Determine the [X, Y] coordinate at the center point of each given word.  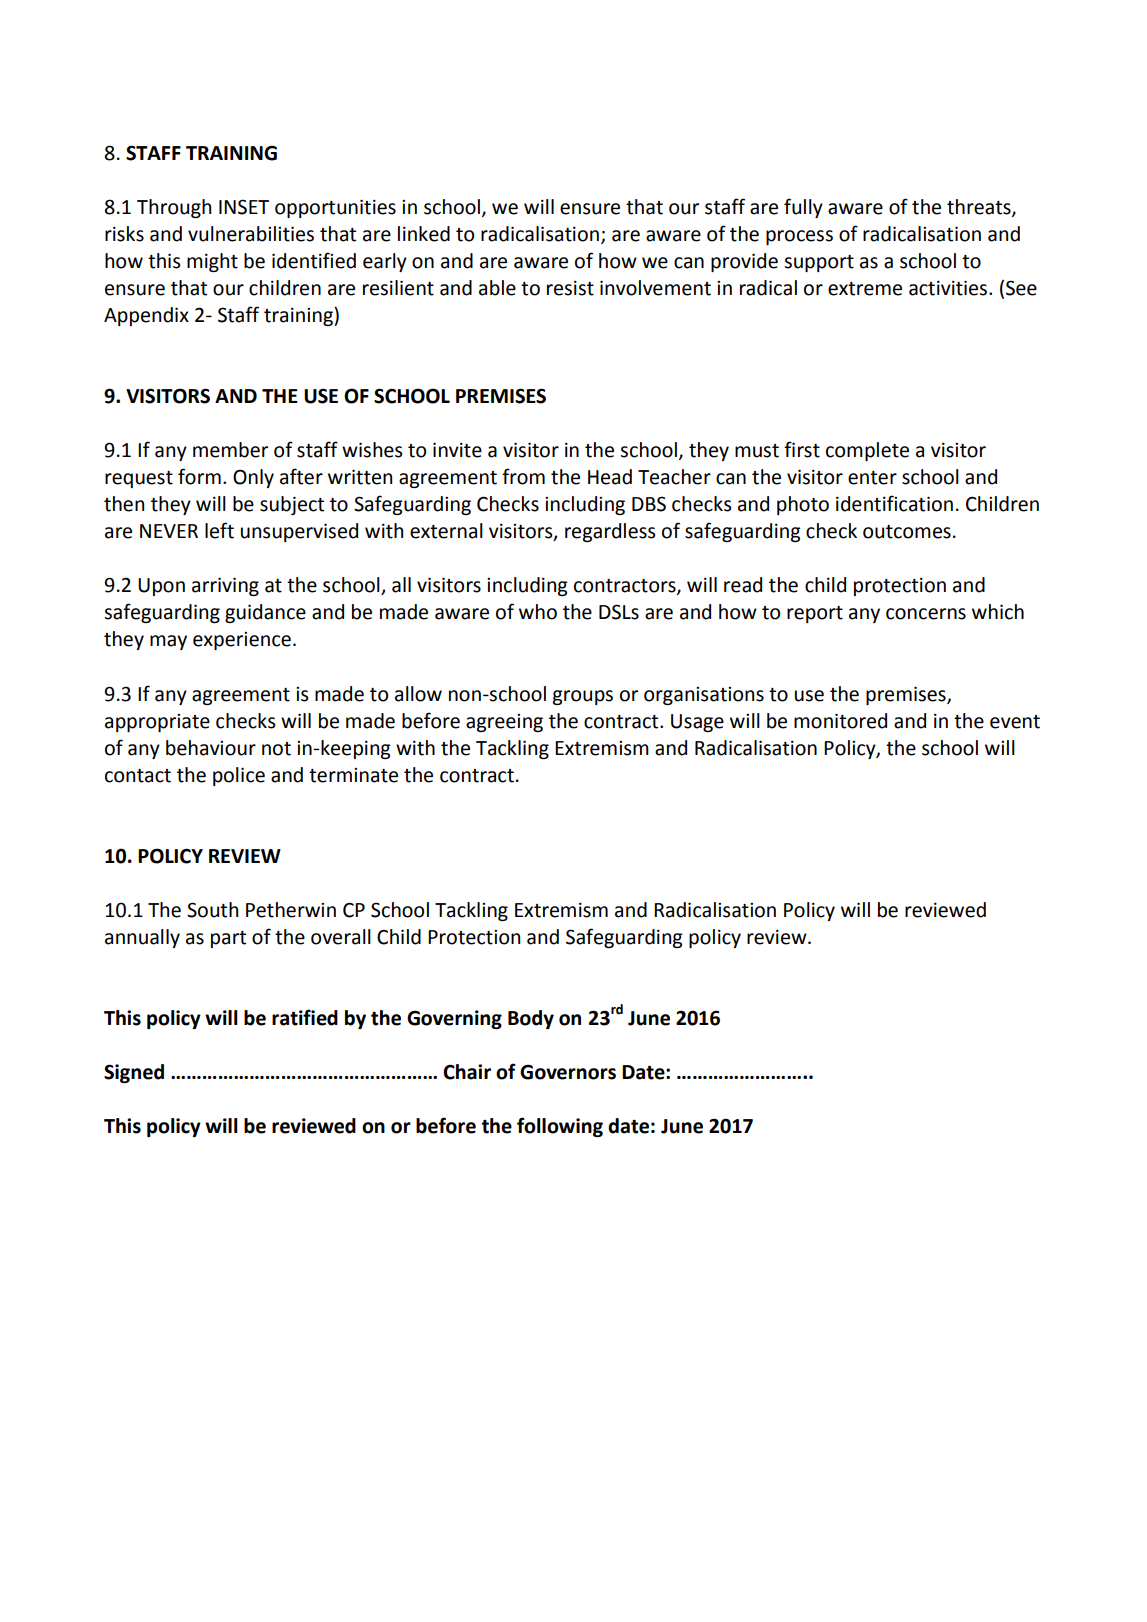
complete [867, 451]
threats [980, 207]
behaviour [211, 748]
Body [531, 1019]
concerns [926, 614]
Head [610, 477]
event [1015, 722]
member [230, 450]
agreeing [504, 723]
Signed [134, 1073]
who [538, 612]
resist [570, 288]
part [228, 939]
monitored [840, 721]
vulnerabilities [251, 234]
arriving [225, 586]
